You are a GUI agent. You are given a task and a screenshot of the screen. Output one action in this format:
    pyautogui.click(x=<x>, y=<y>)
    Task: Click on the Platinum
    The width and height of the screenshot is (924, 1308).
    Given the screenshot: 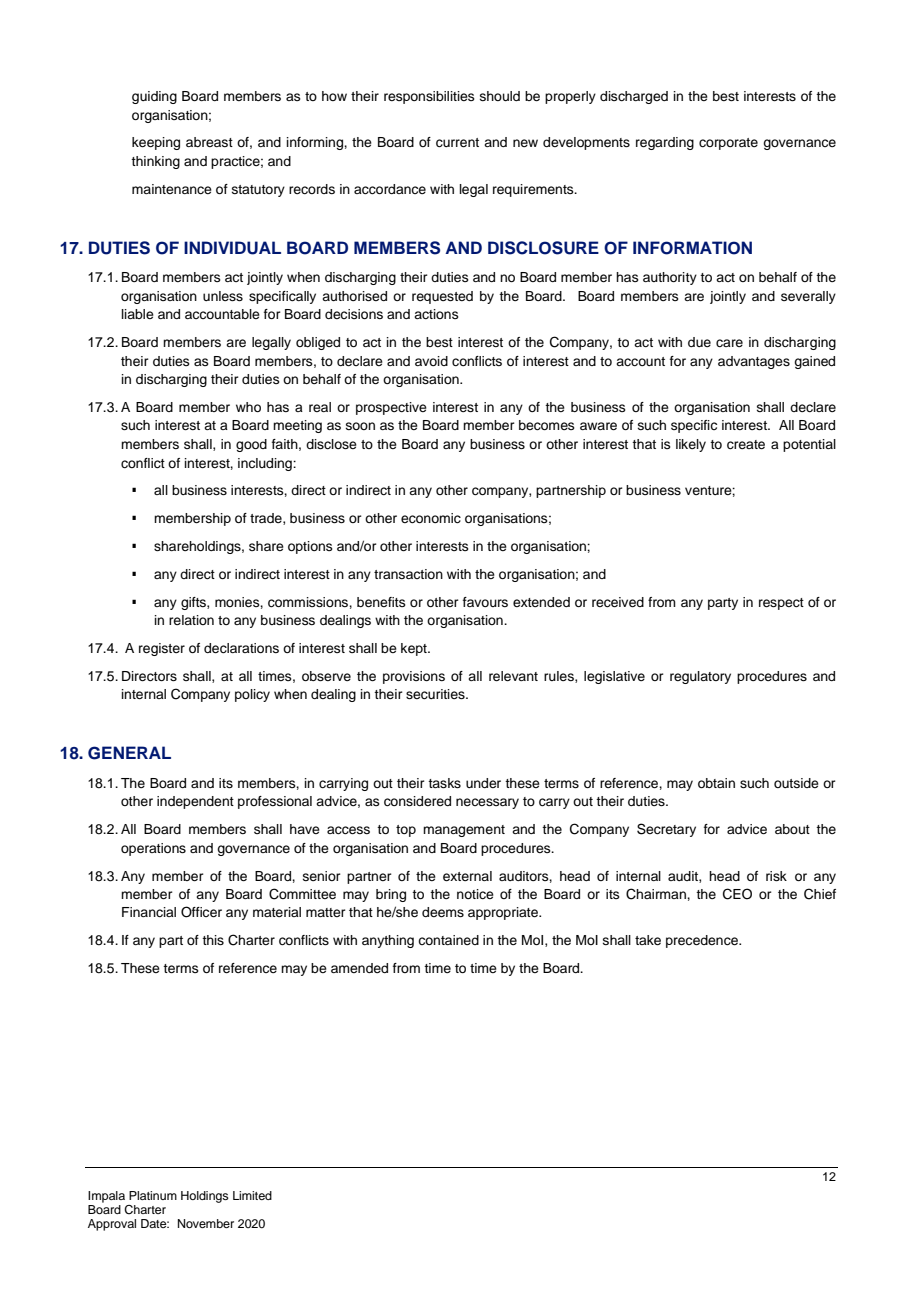 What is the action you would take?
    pyautogui.click(x=153, y=1195)
